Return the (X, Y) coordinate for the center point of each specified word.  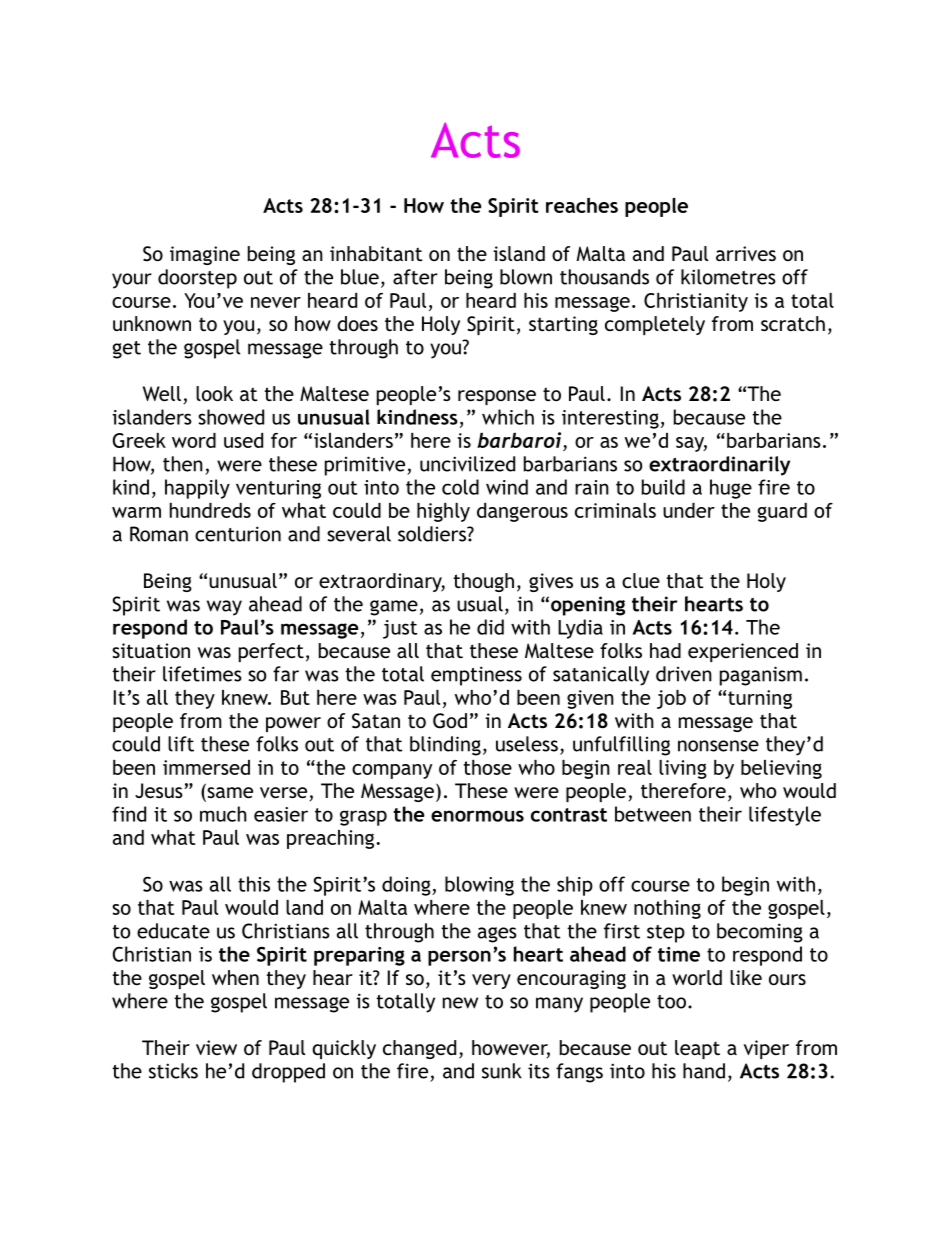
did (490, 627)
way (224, 608)
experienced (743, 652)
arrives (746, 253)
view (216, 1047)
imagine (205, 255)
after (415, 277)
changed (419, 1049)
